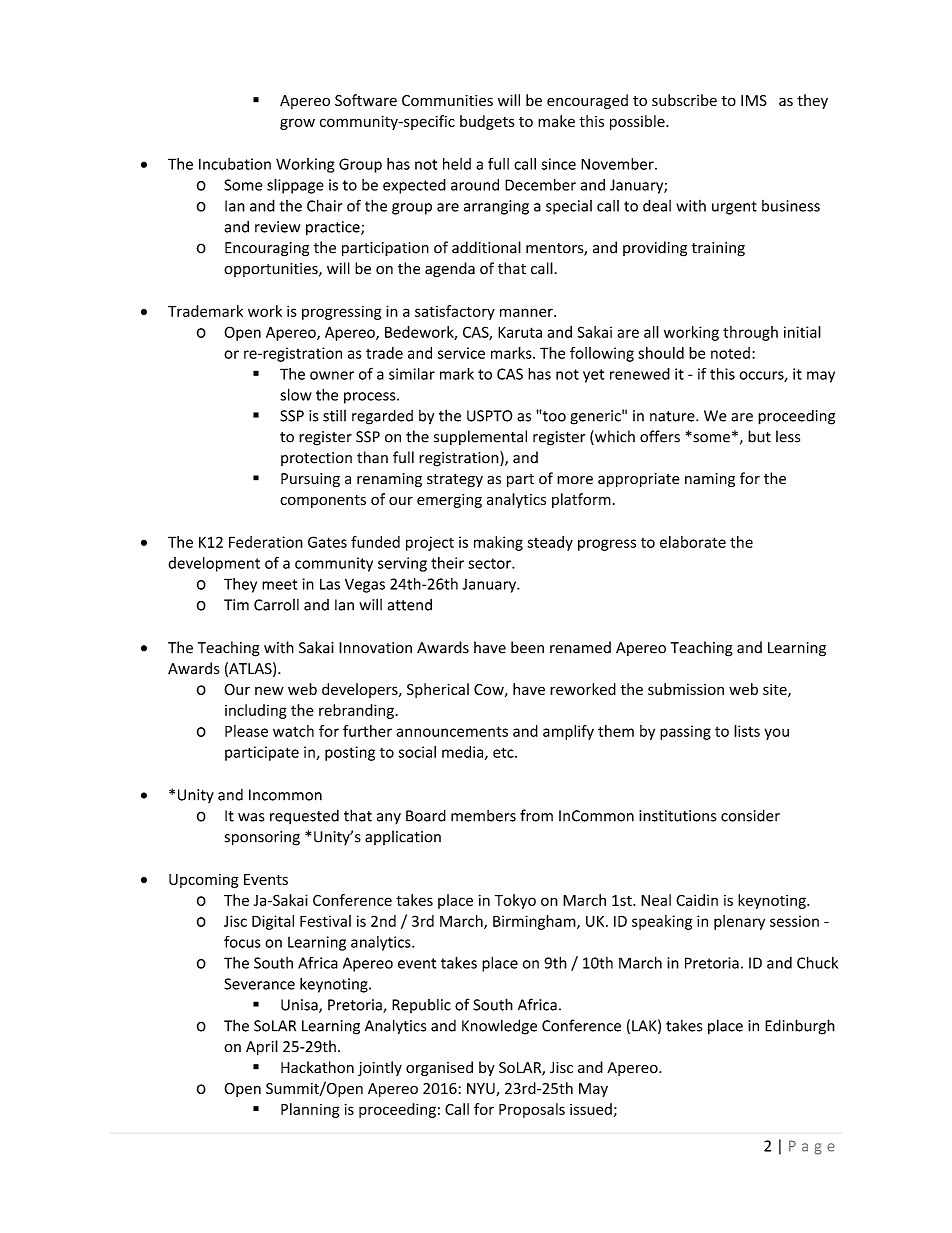  Describe the element at coordinates (262, 1047) in the screenshot. I see `April` at that location.
